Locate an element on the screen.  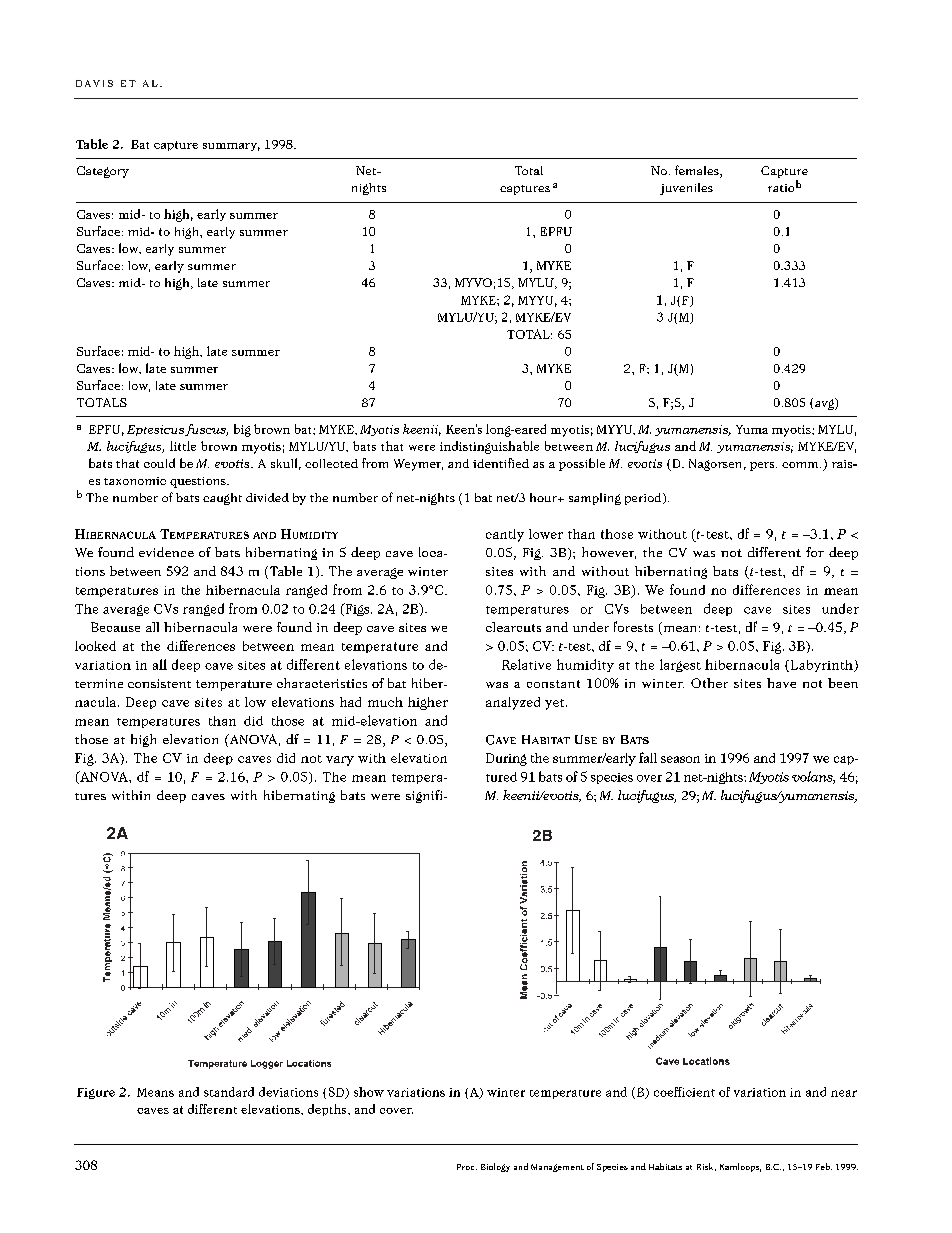
Category is located at coordinates (103, 172).
